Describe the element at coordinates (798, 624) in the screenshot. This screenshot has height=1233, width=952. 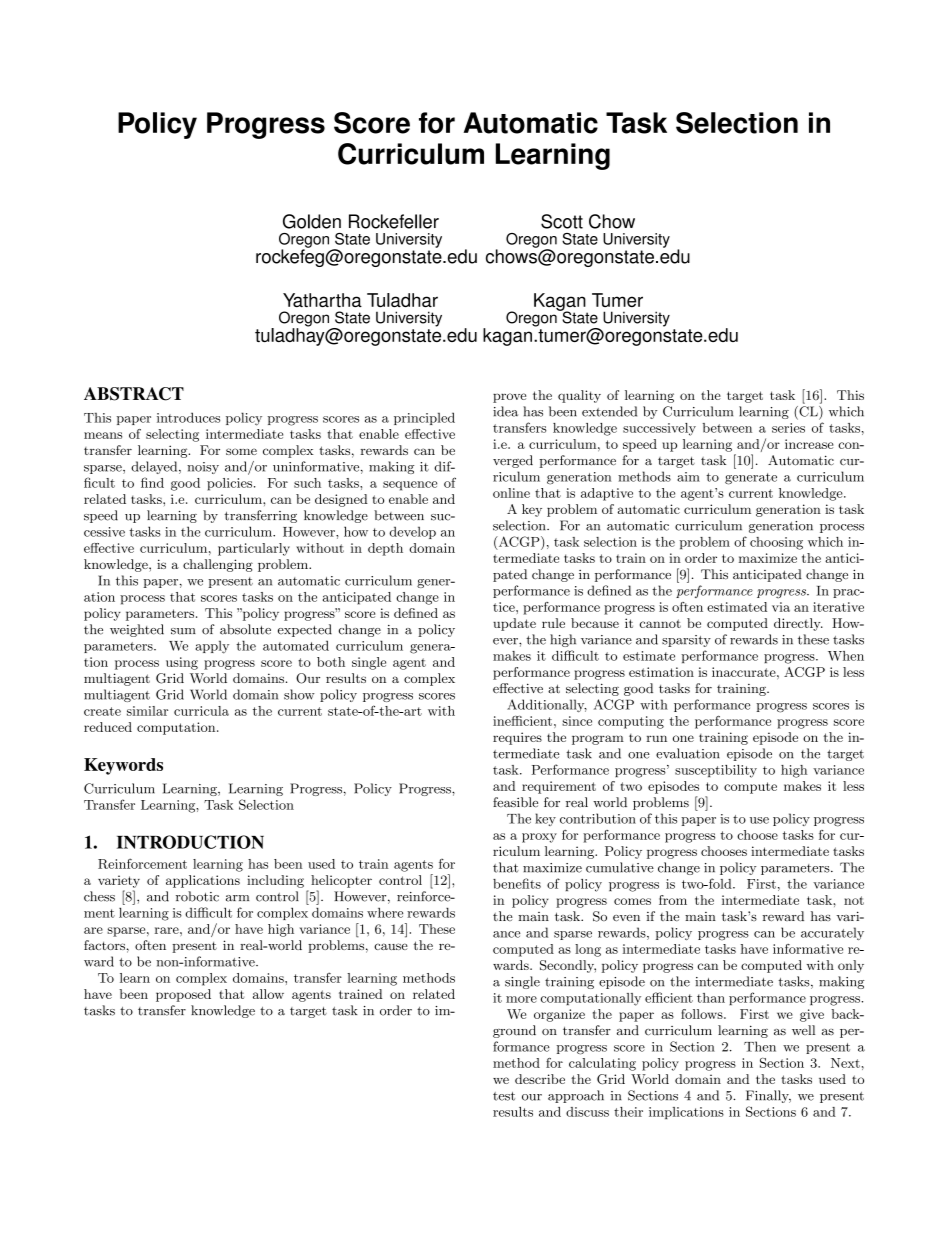
I see `directly` at that location.
